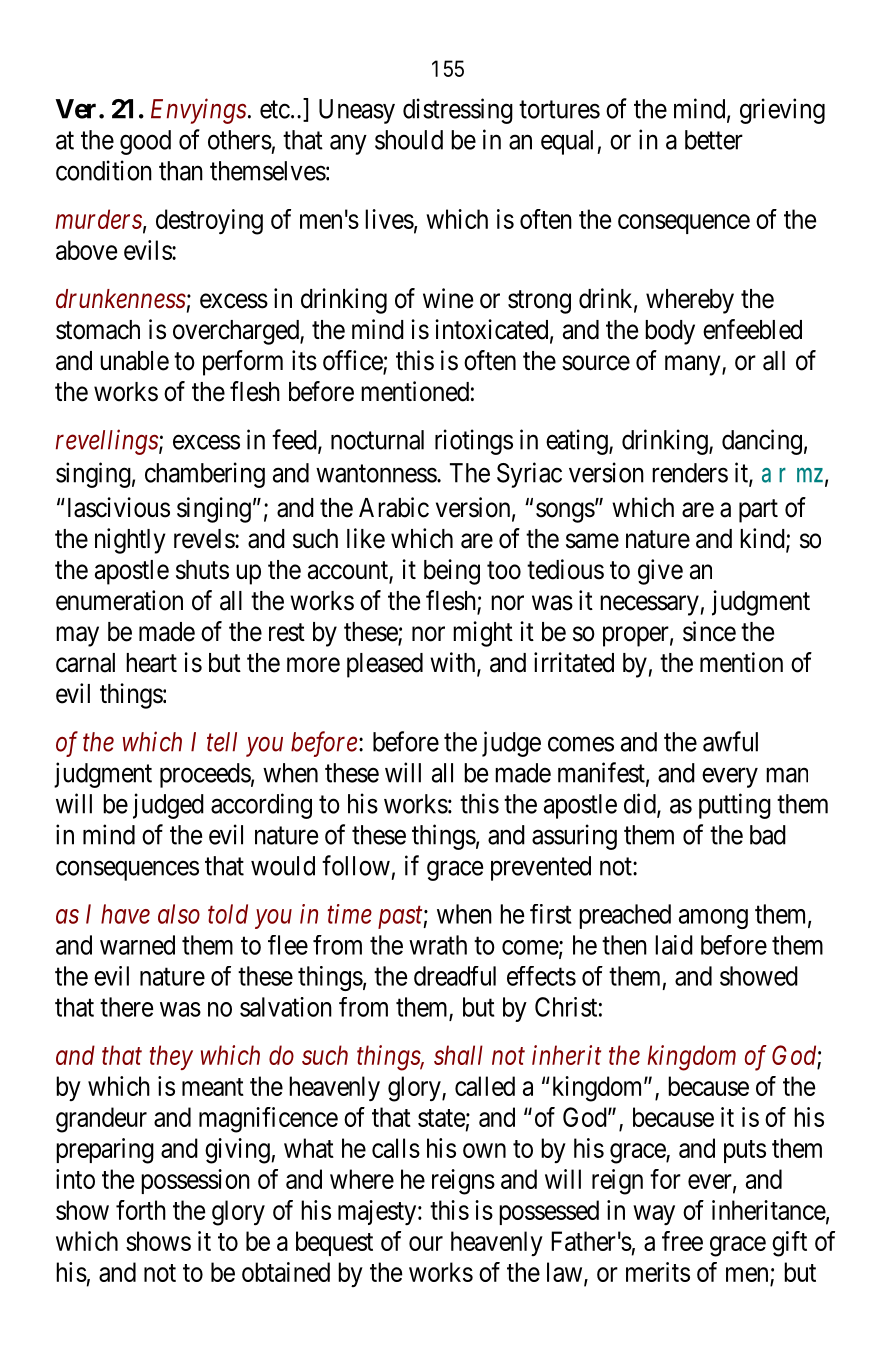  What do you see at coordinates (714, 140) in the screenshot?
I see `better` at bounding box center [714, 140].
